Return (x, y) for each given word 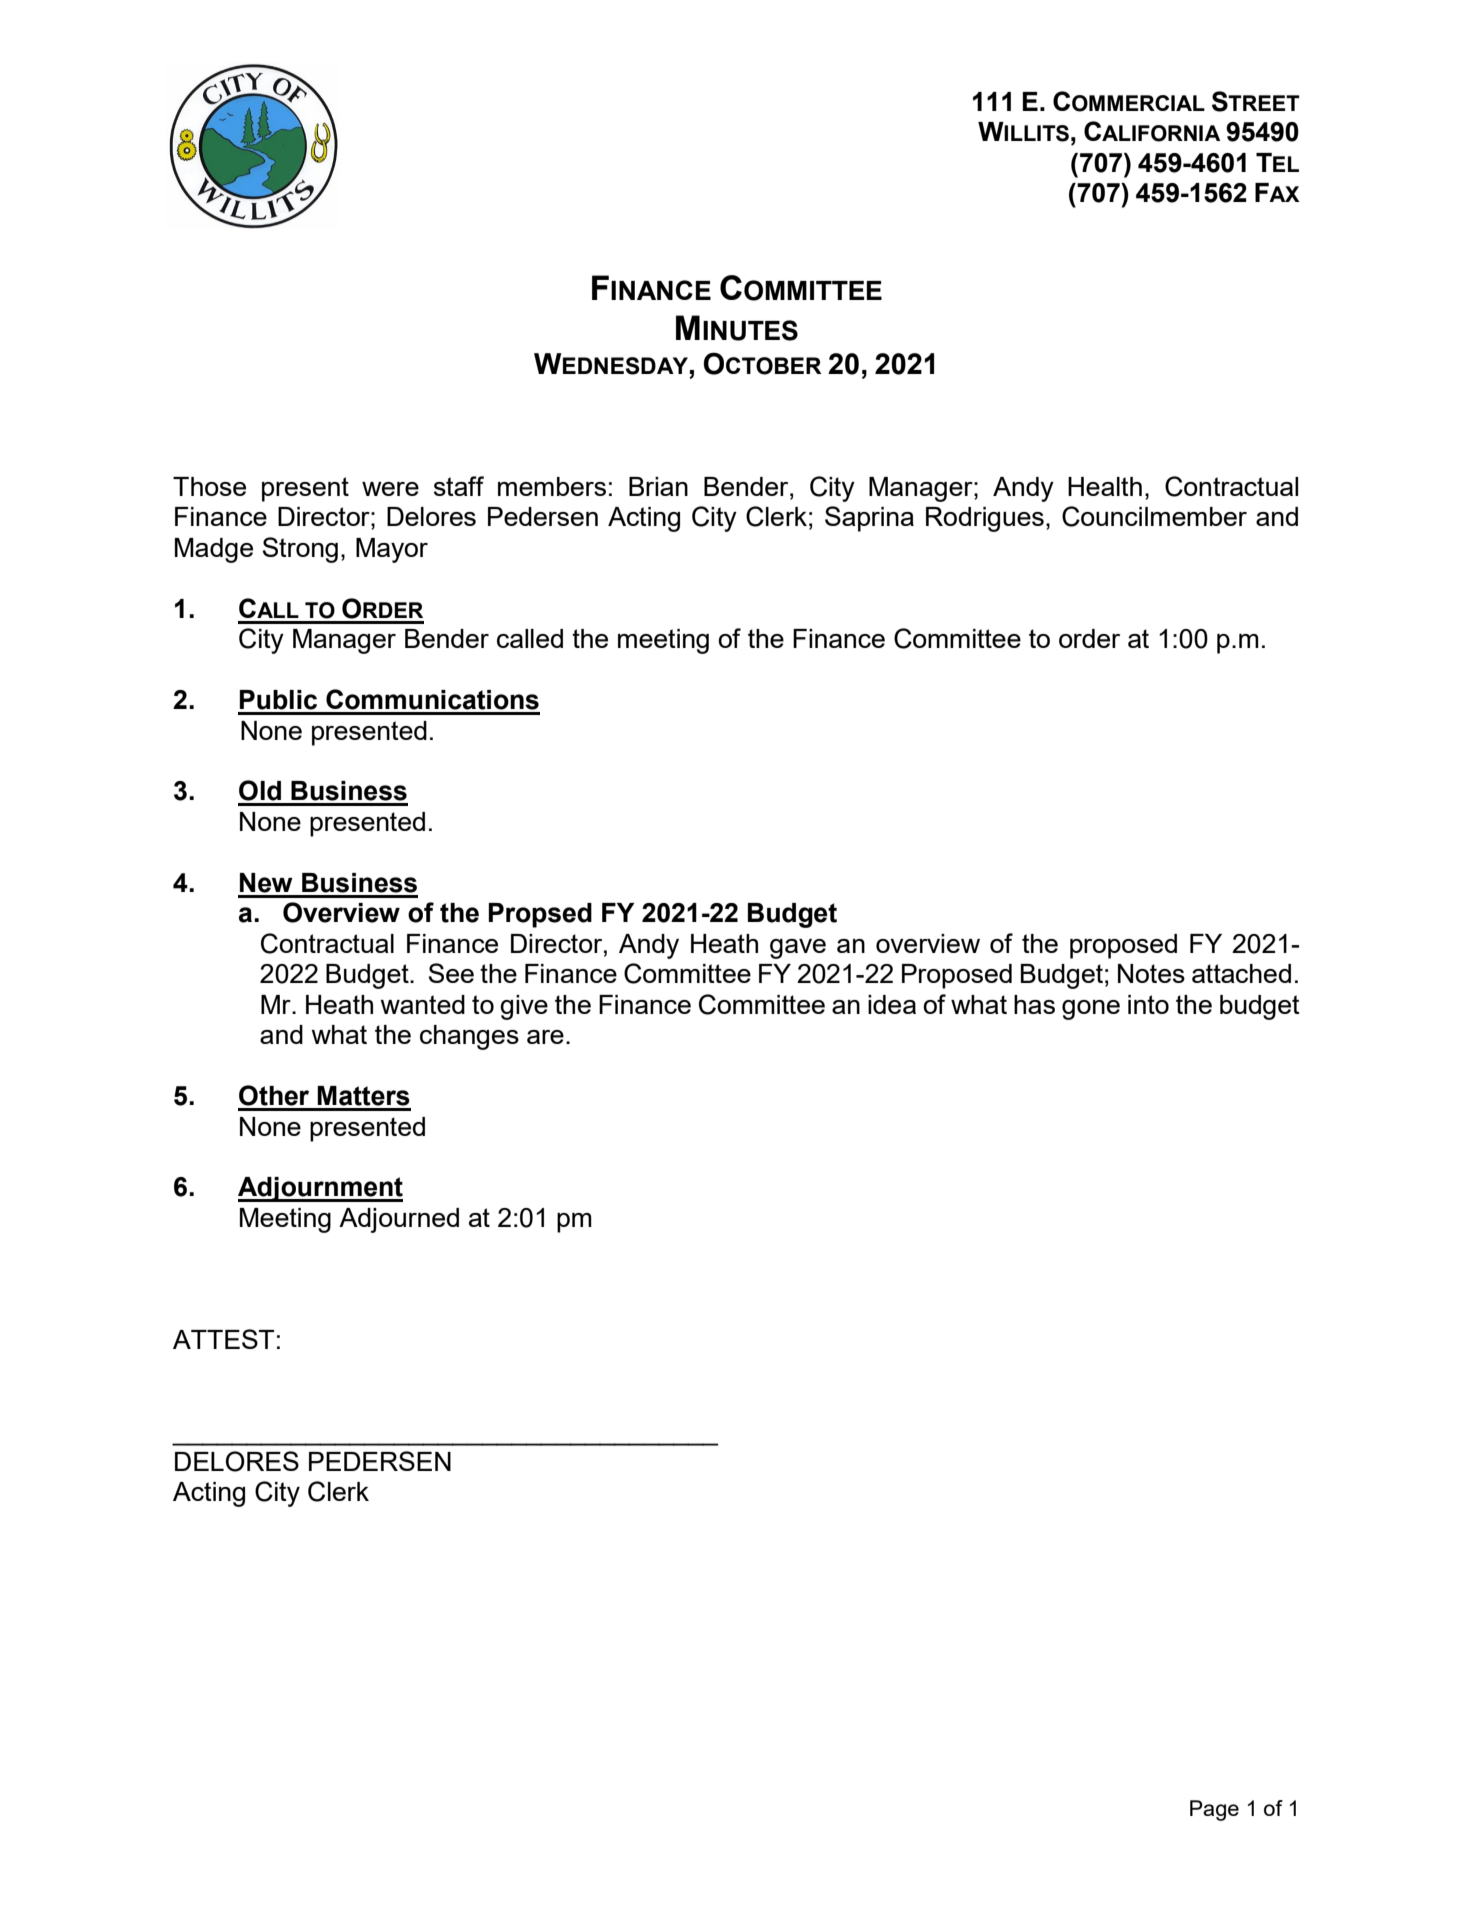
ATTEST (223, 1339)
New (266, 883)
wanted (422, 1004)
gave (798, 949)
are (545, 1037)
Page (1214, 1810)
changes (469, 1037)
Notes (1151, 973)
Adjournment (320, 1189)
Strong (300, 550)
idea (892, 1004)
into (1148, 1004)
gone (1091, 1010)
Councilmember (1154, 516)
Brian (658, 486)
